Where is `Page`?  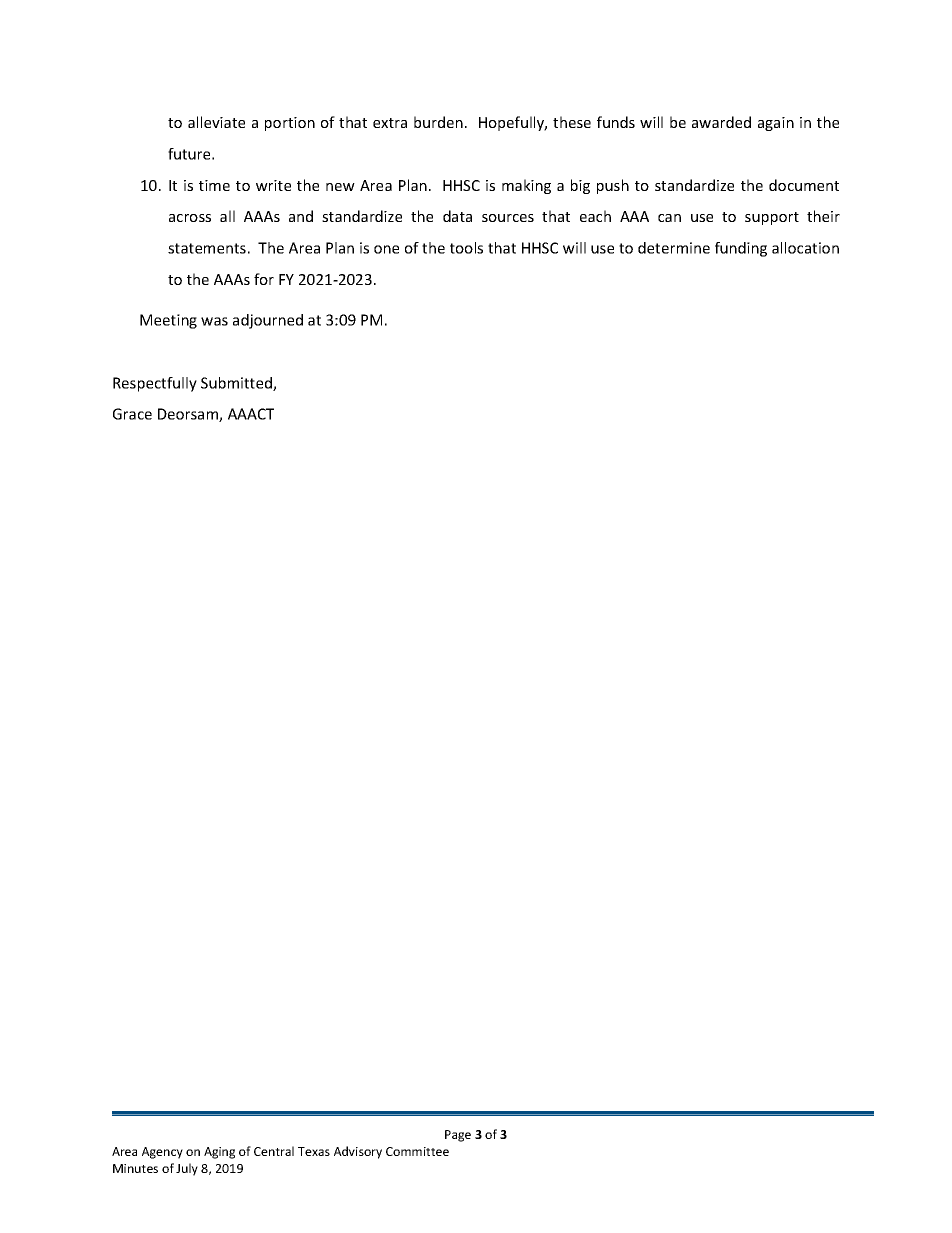
Page is located at coordinates (458, 1136).
